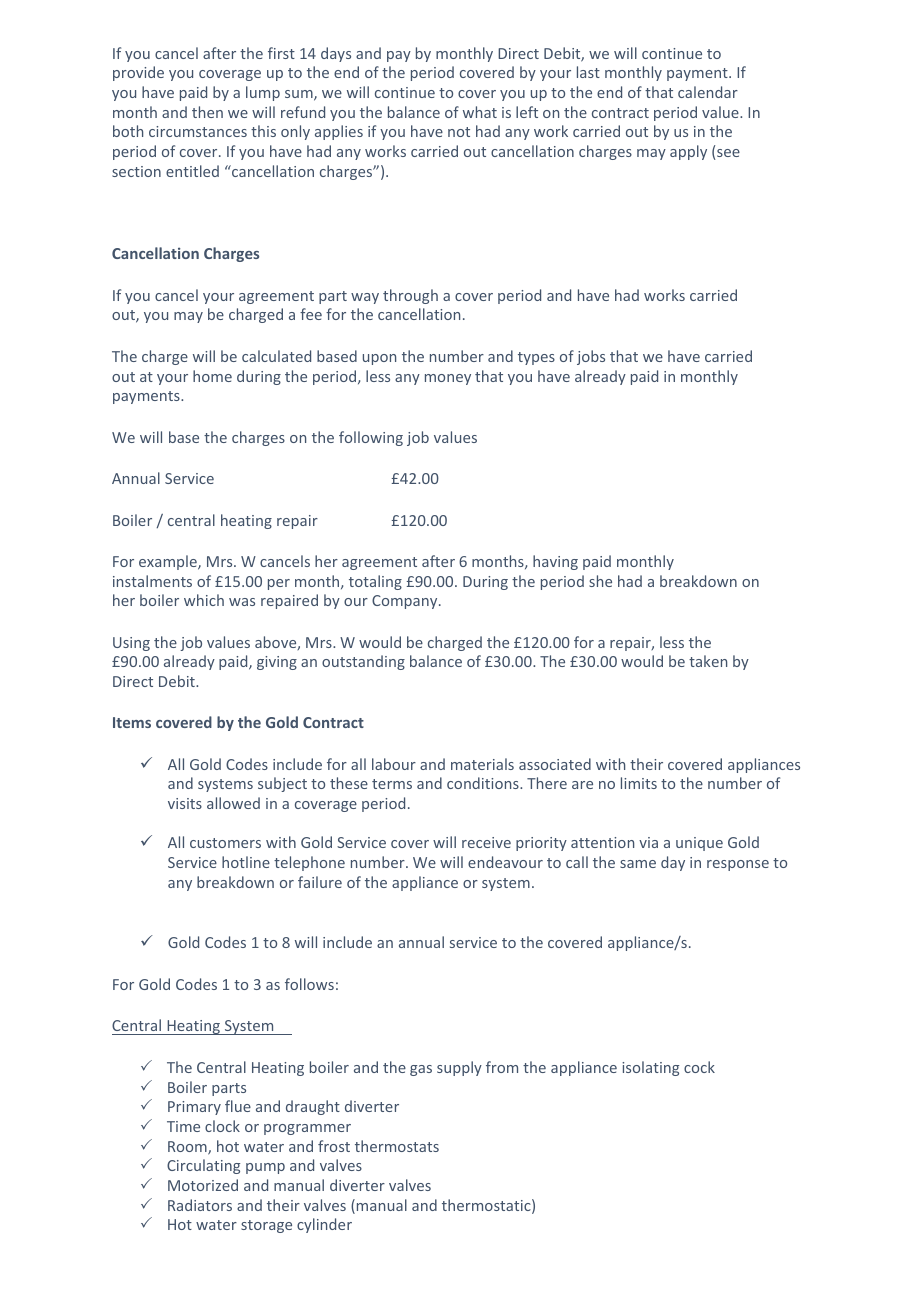  Describe the element at coordinates (708, 661) in the page. I see `taken` at that location.
